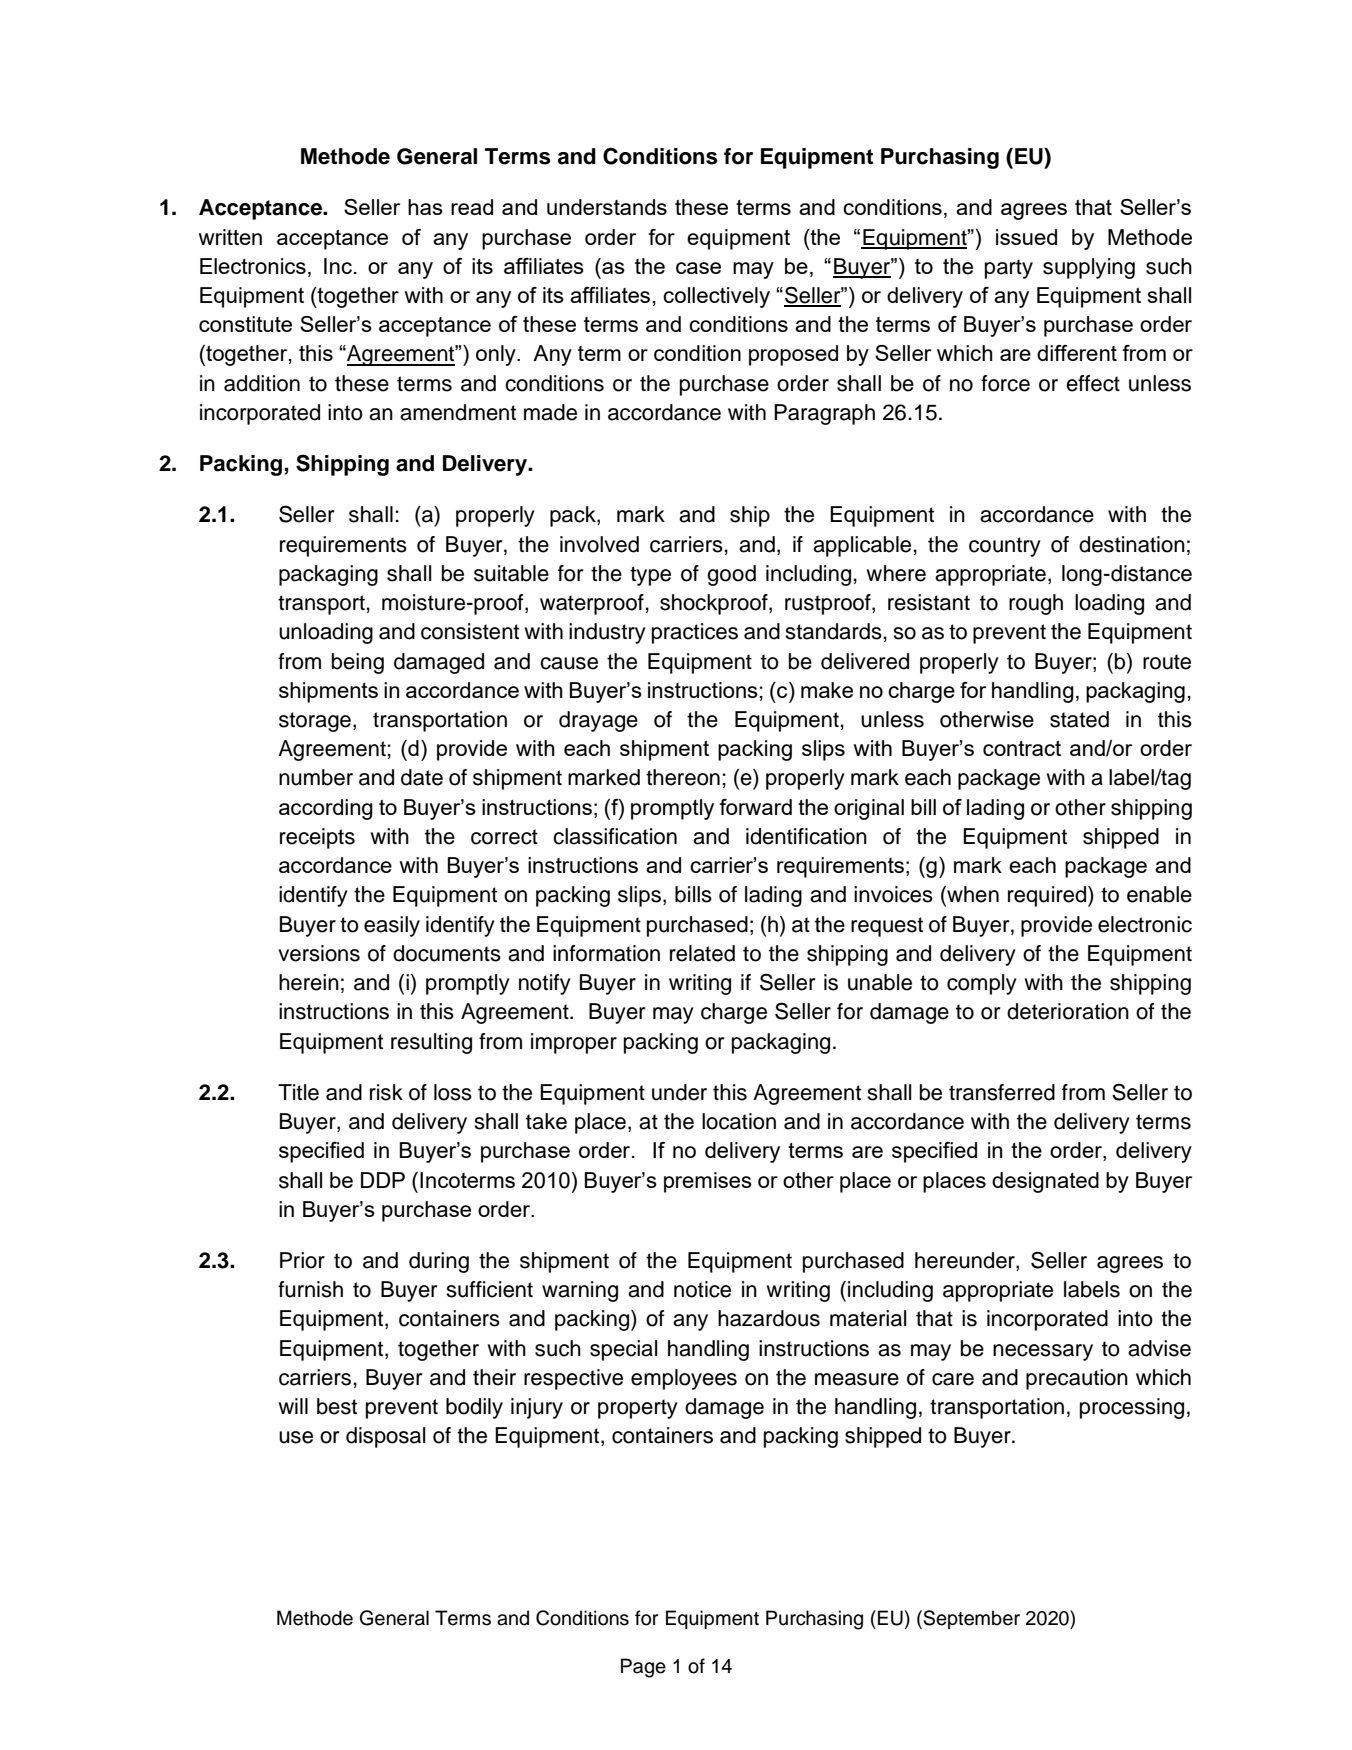 The image size is (1352, 1750). What do you see at coordinates (1132, 1408) in the image?
I see `processing` at bounding box center [1132, 1408].
